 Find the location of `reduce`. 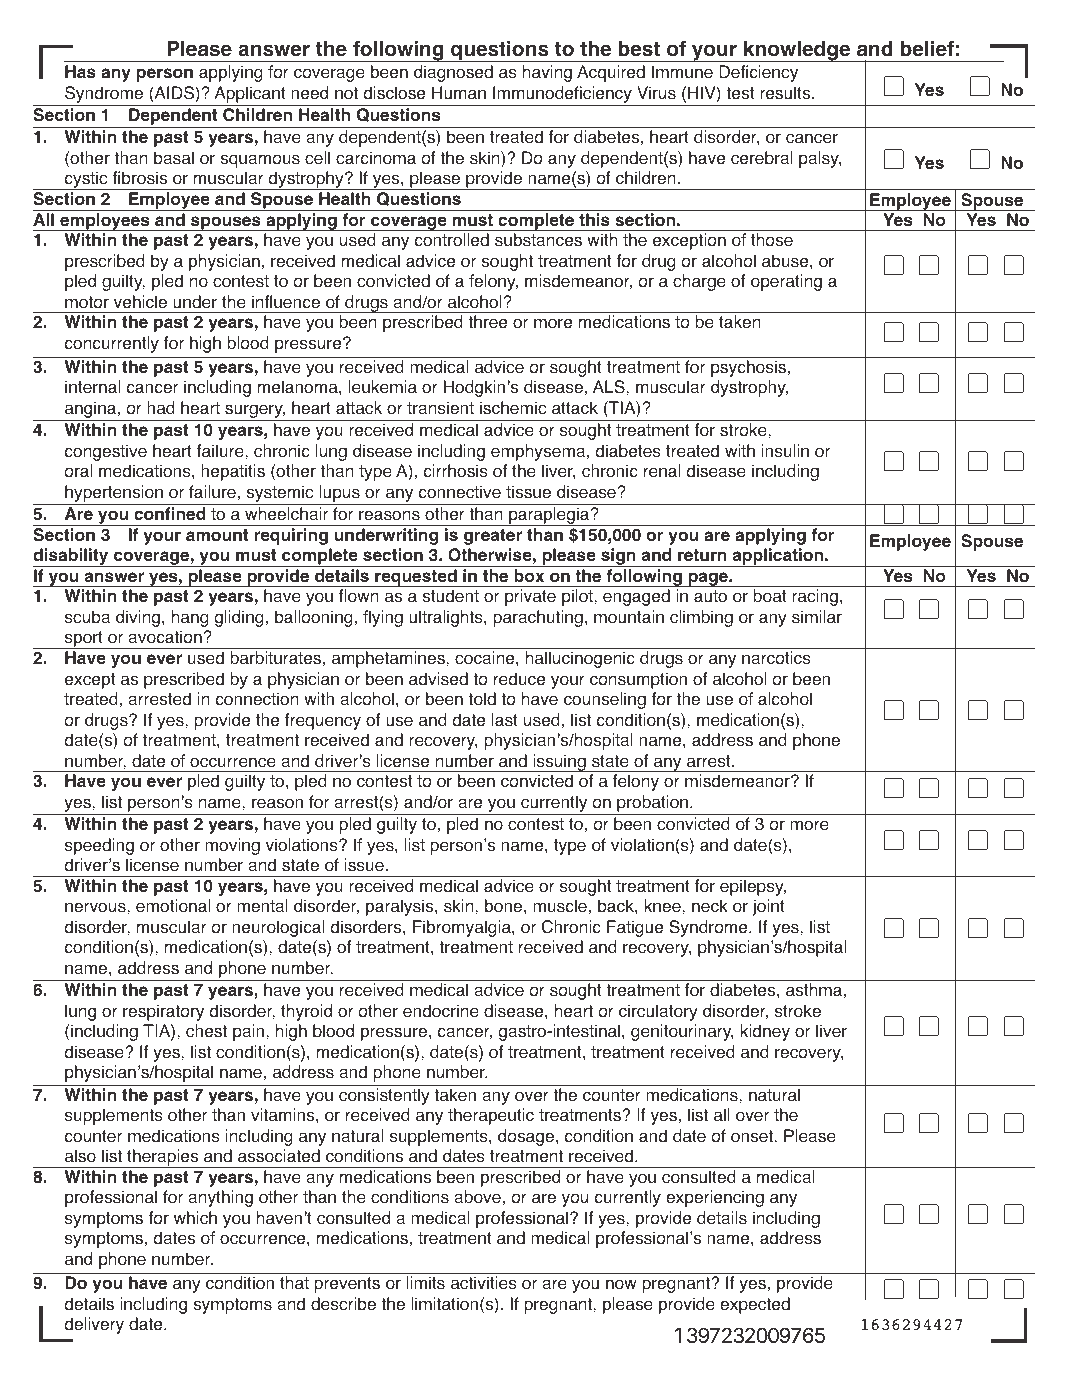

reduce is located at coordinates (519, 679).
